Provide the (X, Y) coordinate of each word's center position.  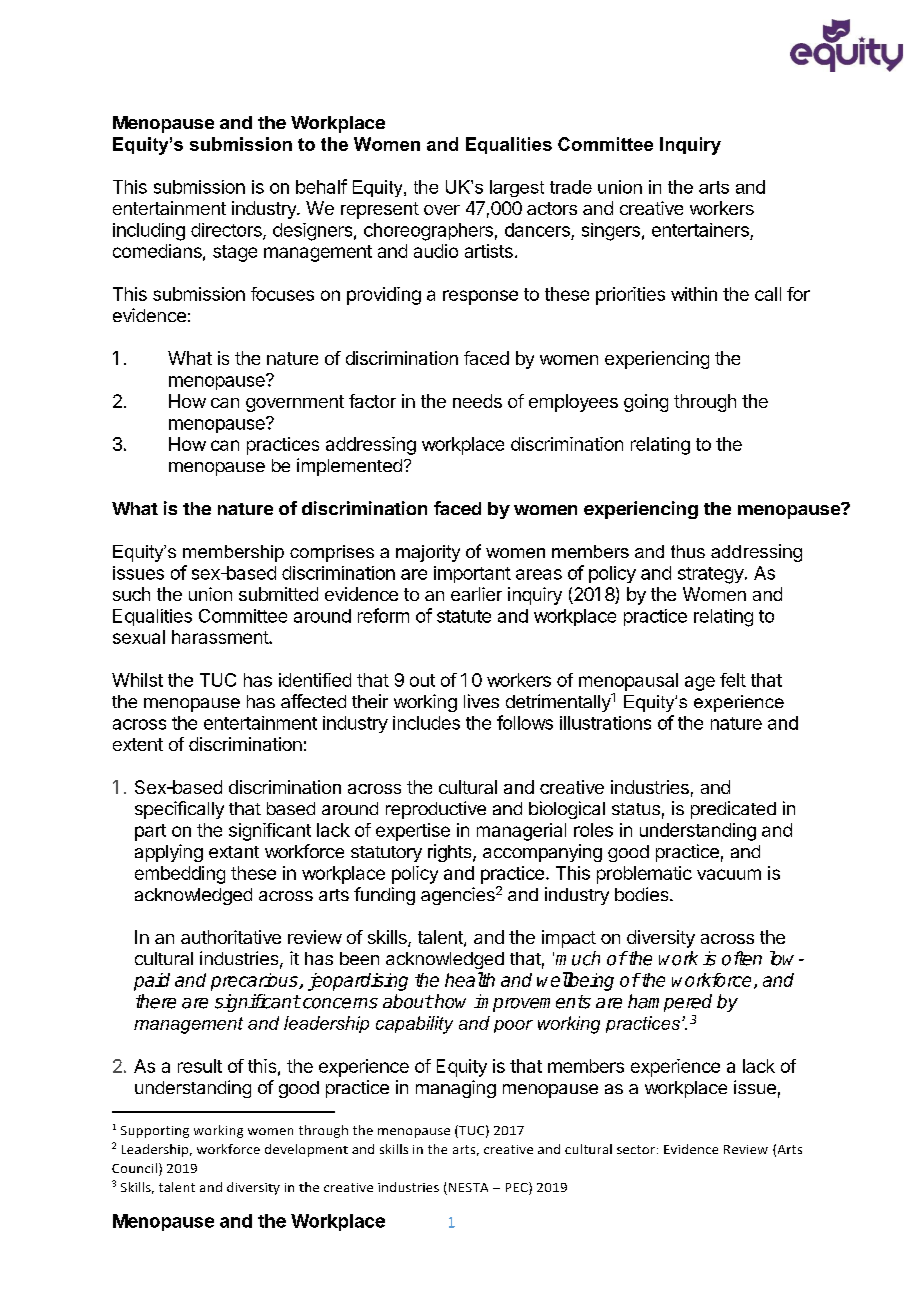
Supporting (155, 1132)
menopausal (628, 682)
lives (481, 701)
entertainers (700, 230)
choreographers (428, 232)
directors (227, 231)
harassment (221, 637)
